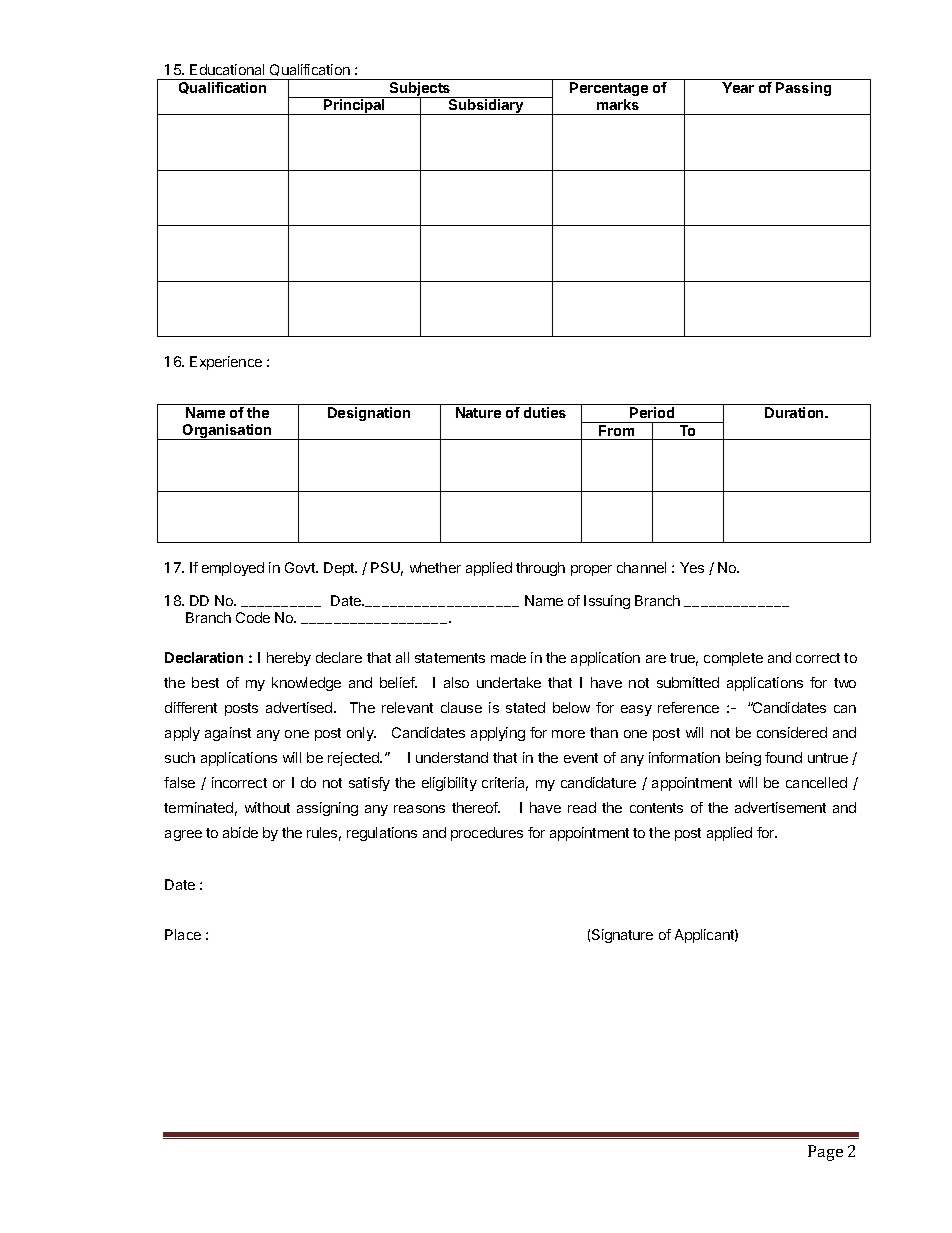  Describe the element at coordinates (738, 87) in the image. I see `Year` at that location.
